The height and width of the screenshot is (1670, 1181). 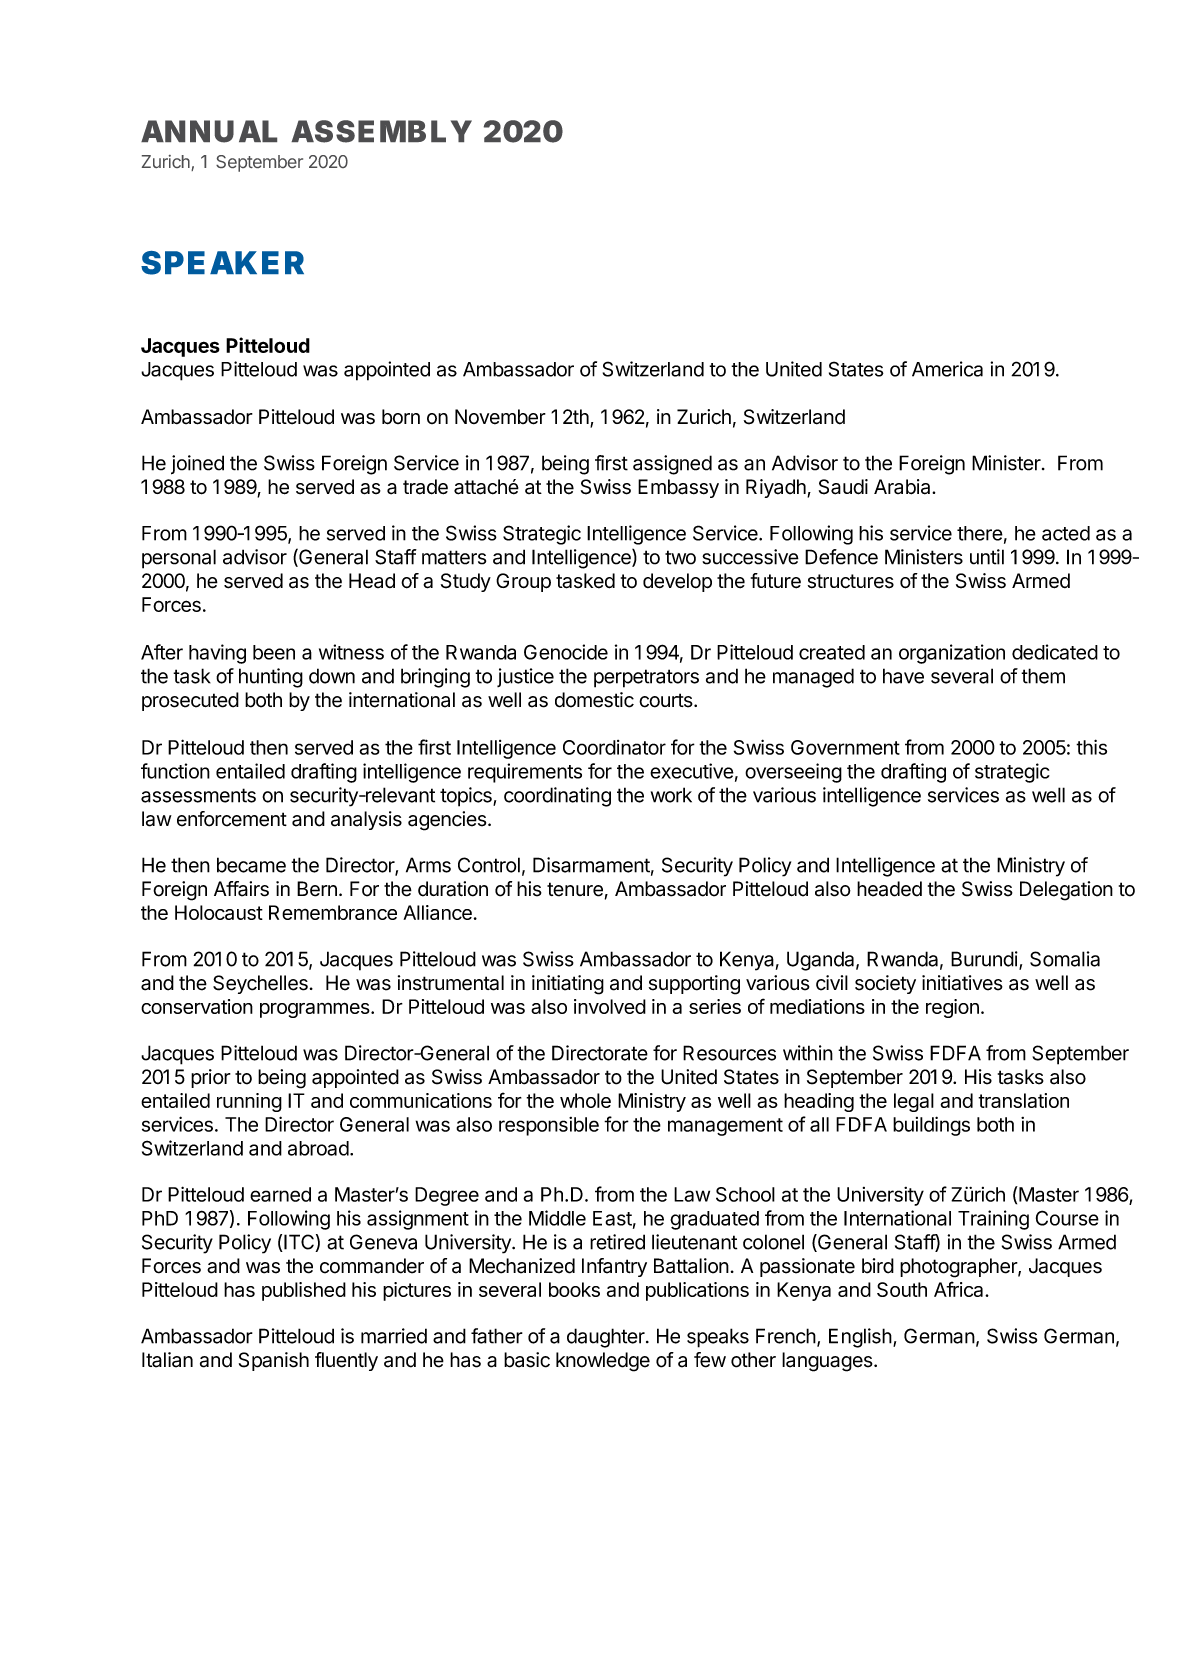 I want to click on hunting, so click(x=271, y=678).
